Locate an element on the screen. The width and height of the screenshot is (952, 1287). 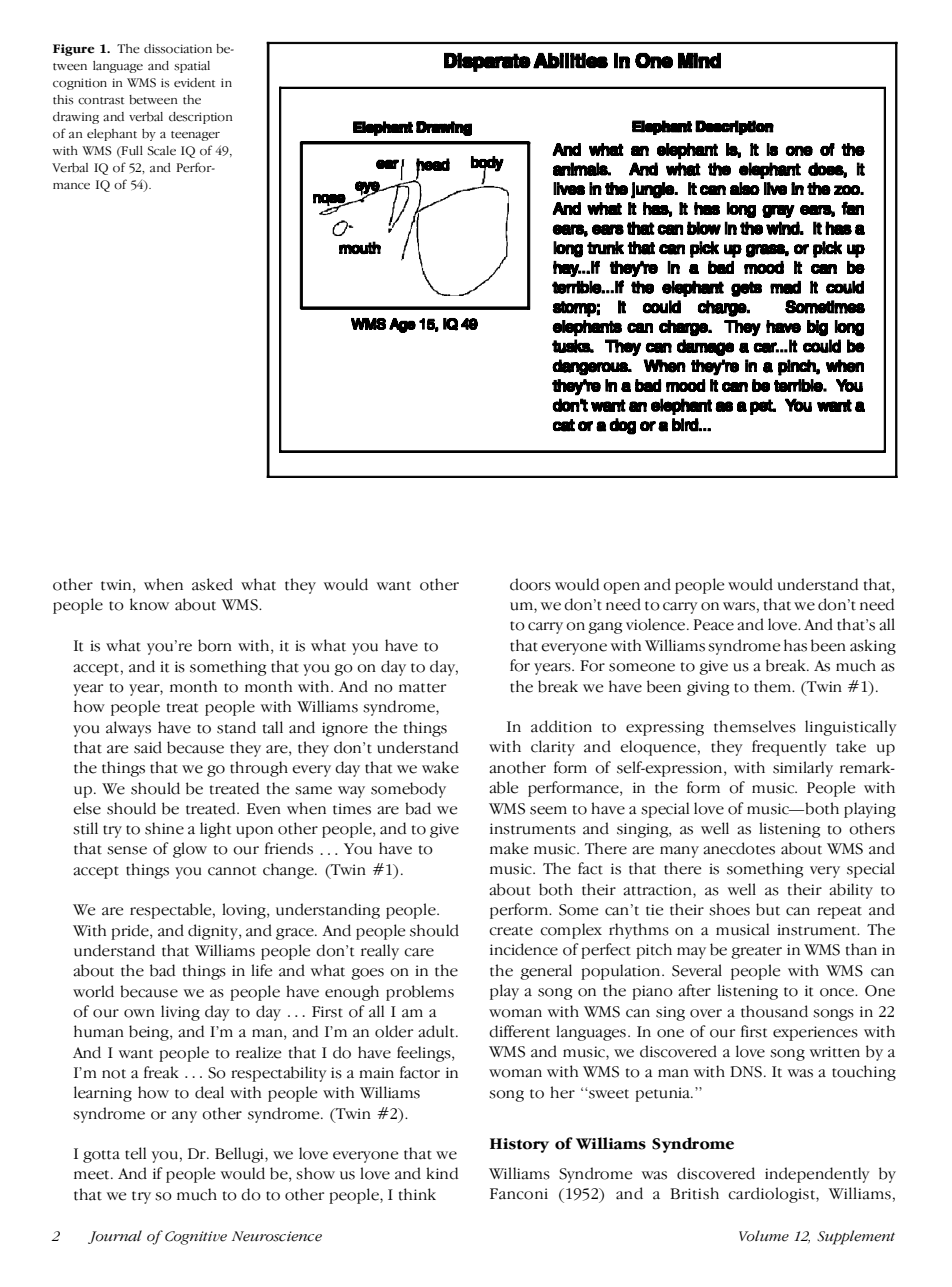
Cognitive is located at coordinates (196, 1238).
